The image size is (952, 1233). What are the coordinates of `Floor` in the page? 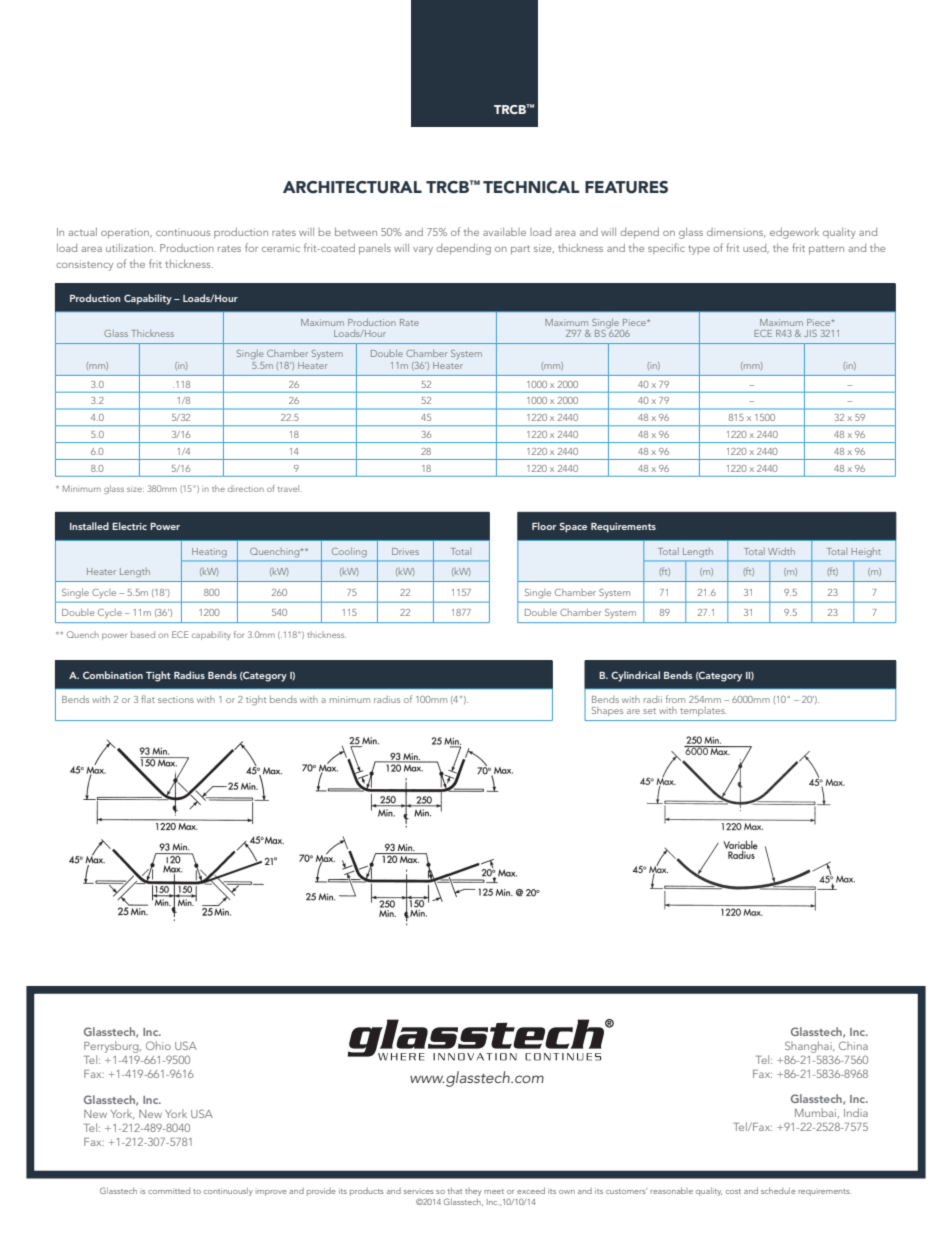 It's located at (544, 526).
